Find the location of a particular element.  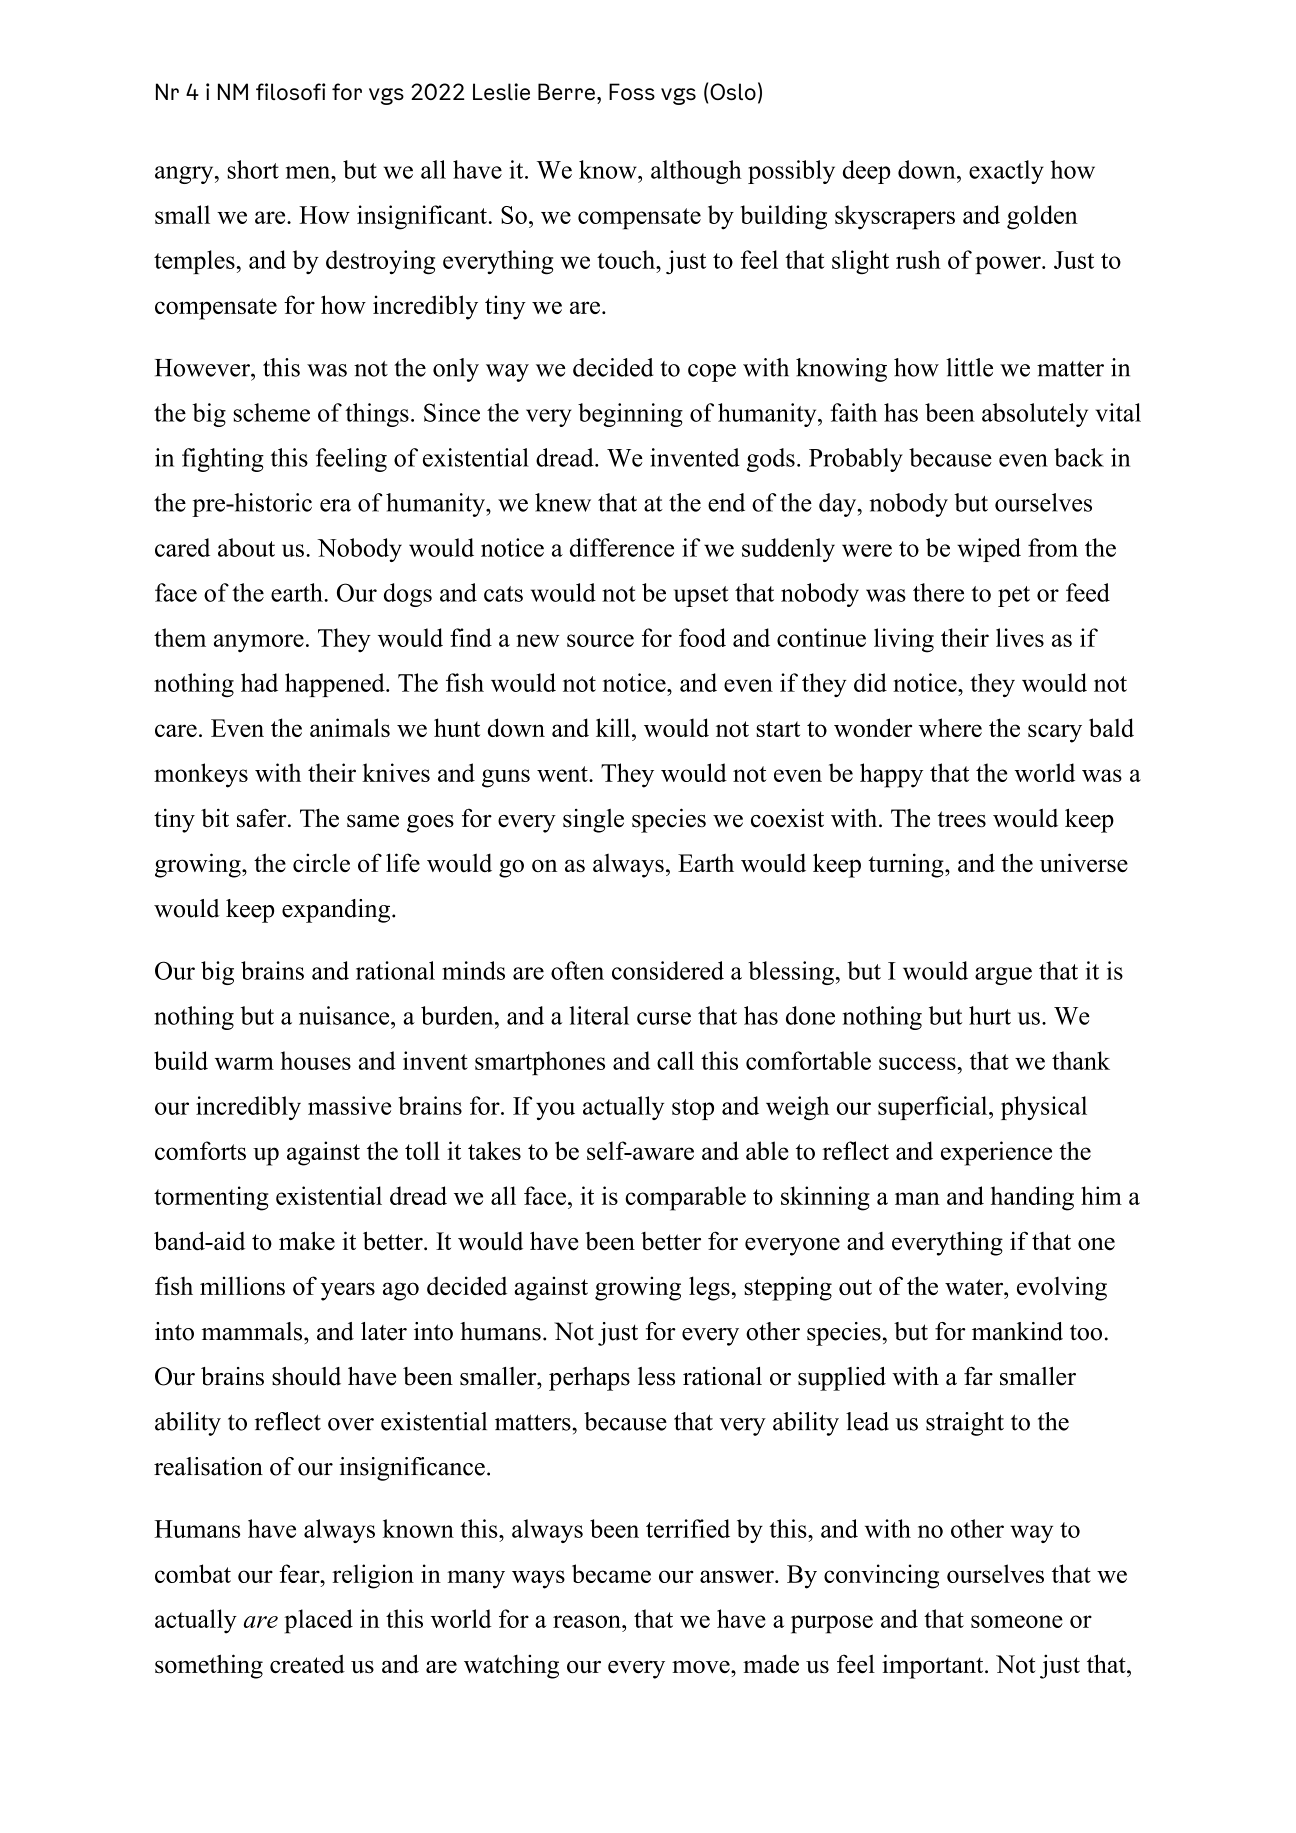

exactly is located at coordinates (1006, 172).
